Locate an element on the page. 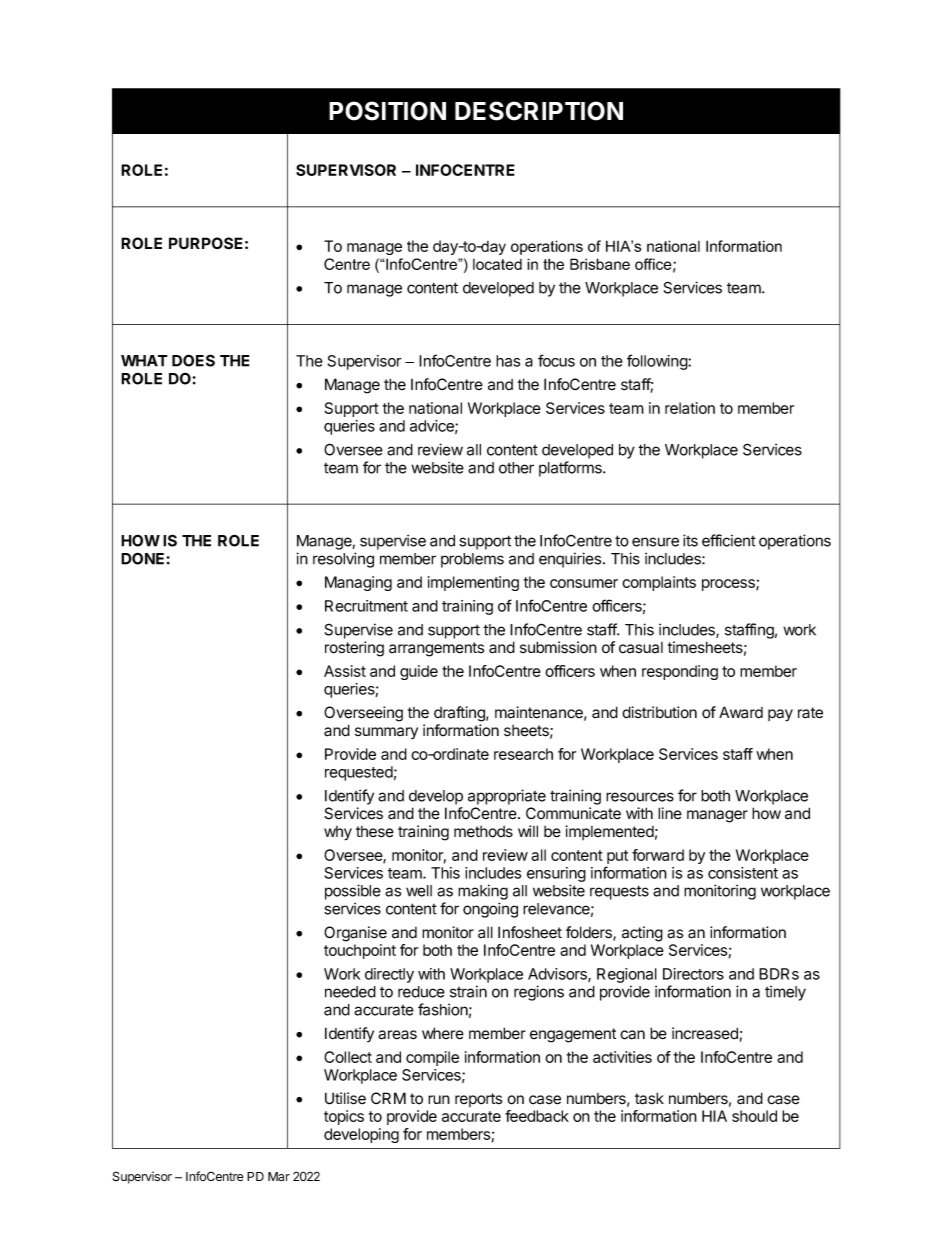 The image size is (952, 1233). DOES is located at coordinates (193, 360).
